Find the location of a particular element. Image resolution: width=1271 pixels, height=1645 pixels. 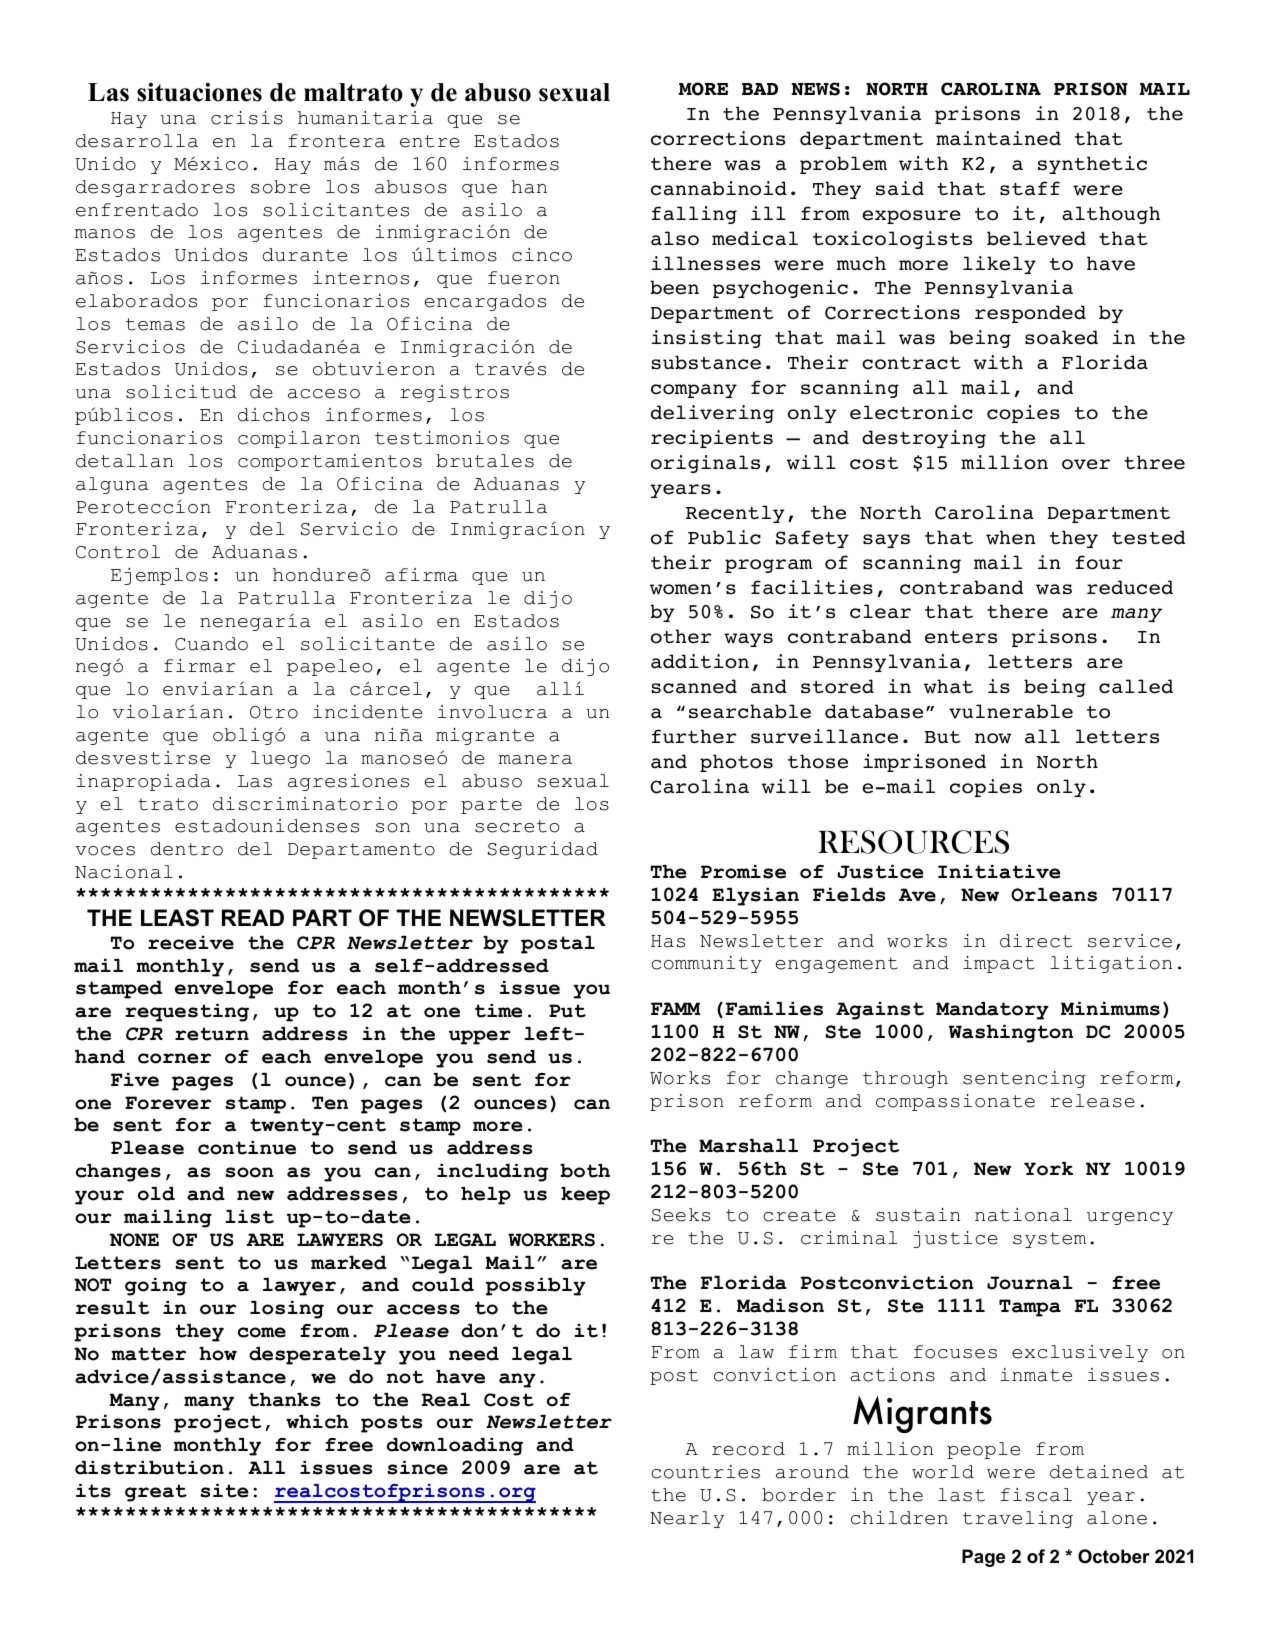

Initiative is located at coordinates (999, 872).
